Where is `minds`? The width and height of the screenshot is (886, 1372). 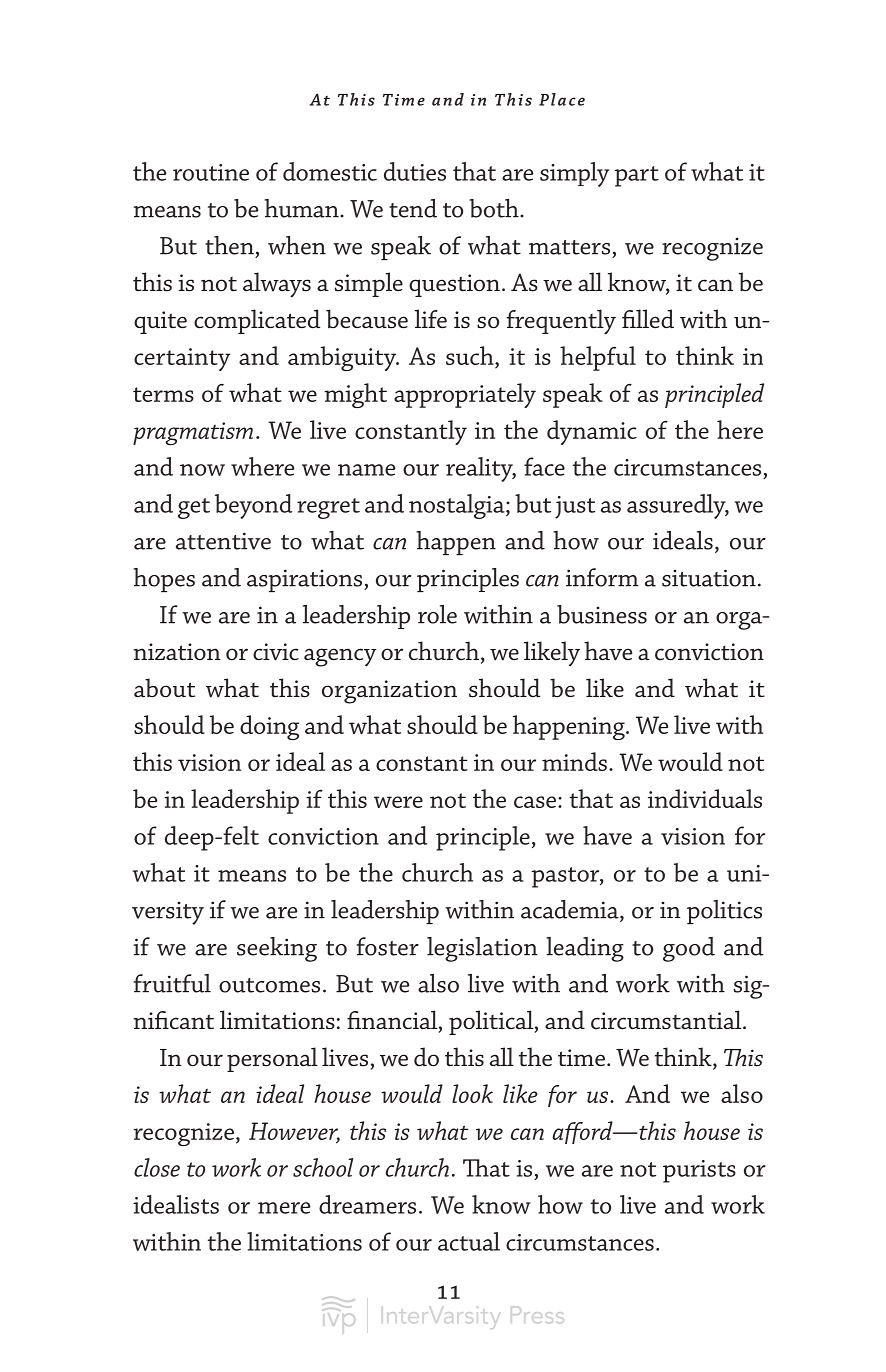
minds is located at coordinates (574, 761).
